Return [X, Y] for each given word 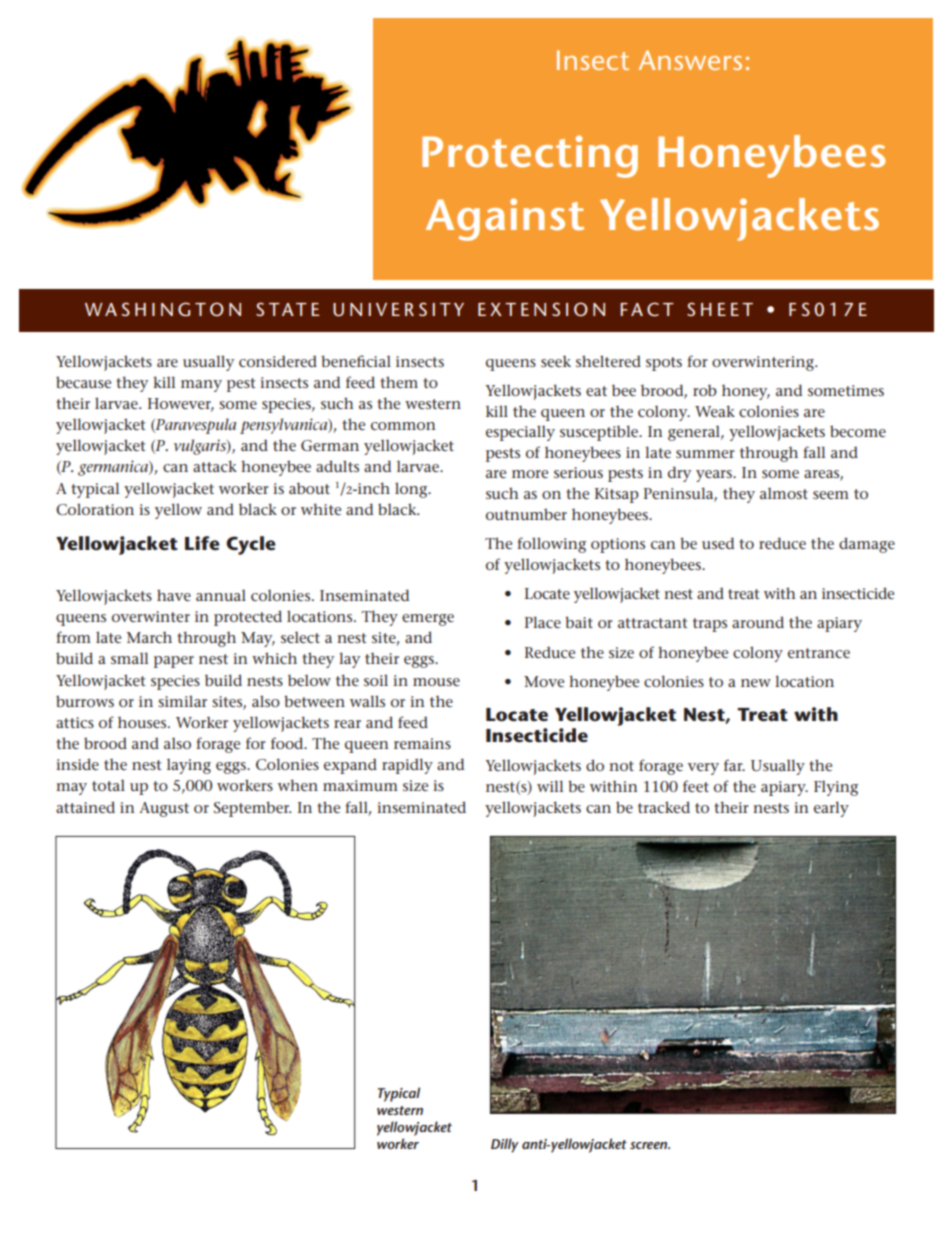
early [831, 809]
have [174, 595]
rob [705, 390]
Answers [690, 60]
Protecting [530, 156]
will [550, 786]
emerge [428, 620]
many [201, 386]
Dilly [504, 1145]
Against [505, 219]
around [758, 622]
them [399, 382]
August [164, 809]
